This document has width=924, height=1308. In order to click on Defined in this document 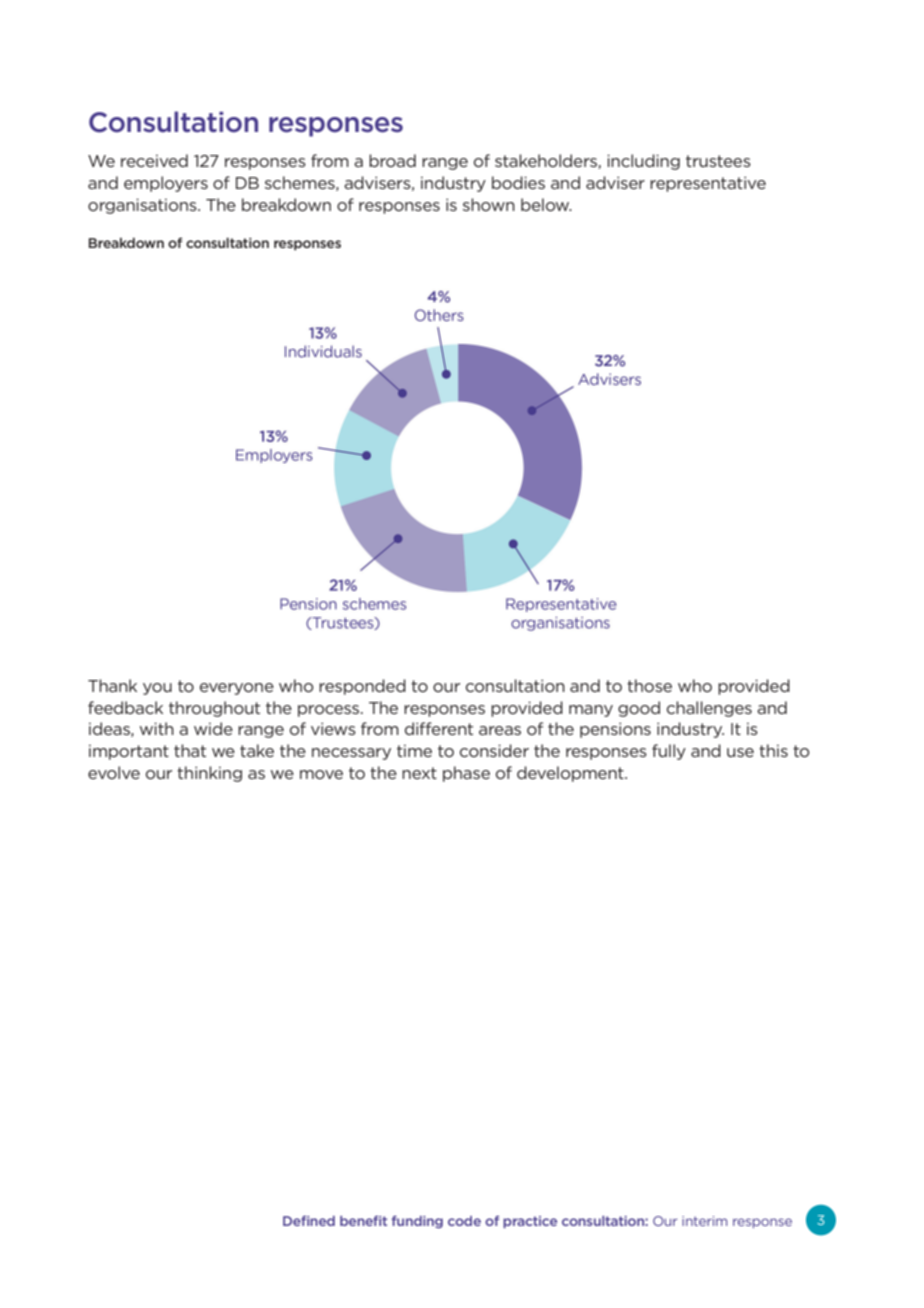, I will do `click(309, 1221)`.
